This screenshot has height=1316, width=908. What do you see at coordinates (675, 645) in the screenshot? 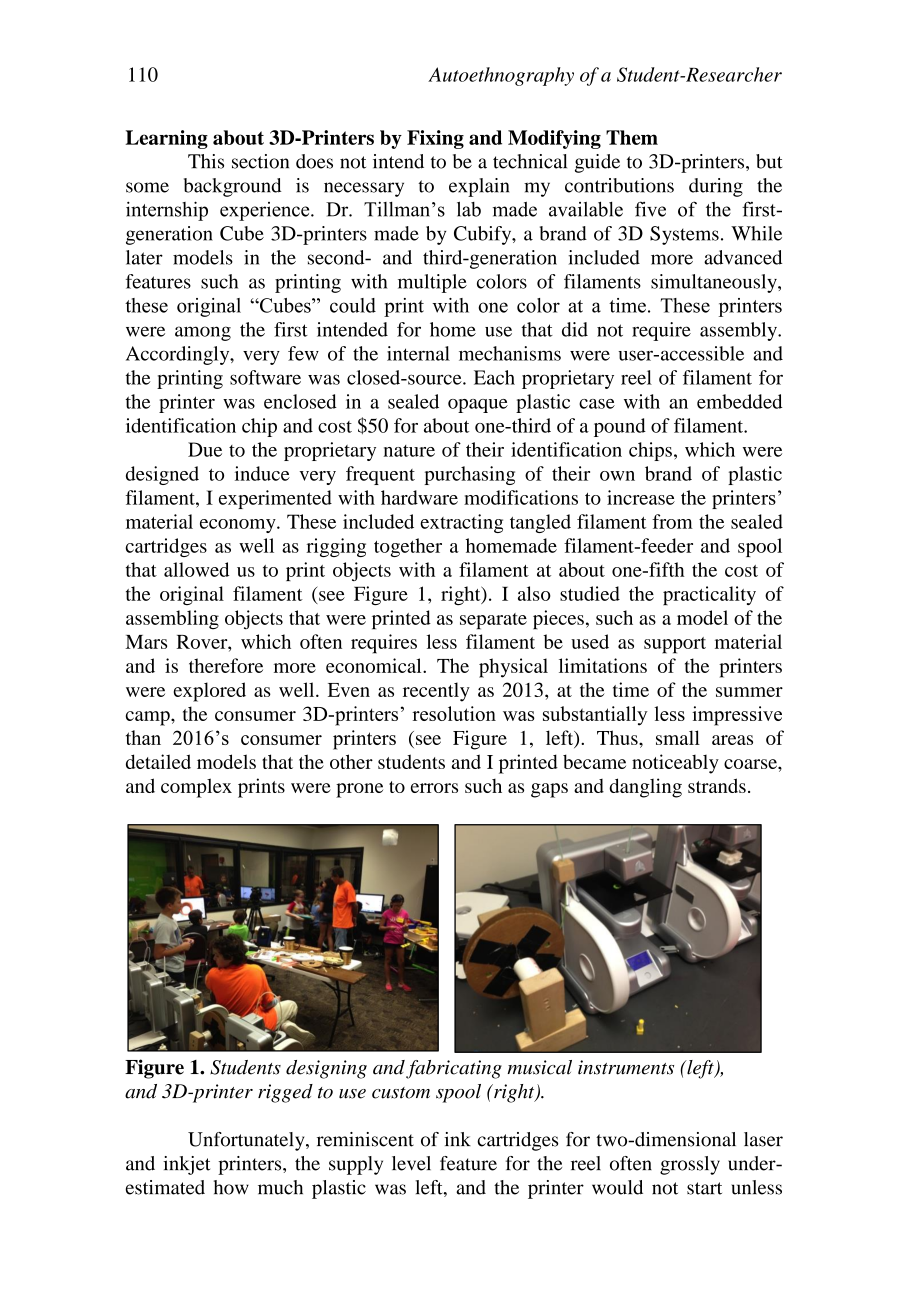
I see `support` at bounding box center [675, 645].
